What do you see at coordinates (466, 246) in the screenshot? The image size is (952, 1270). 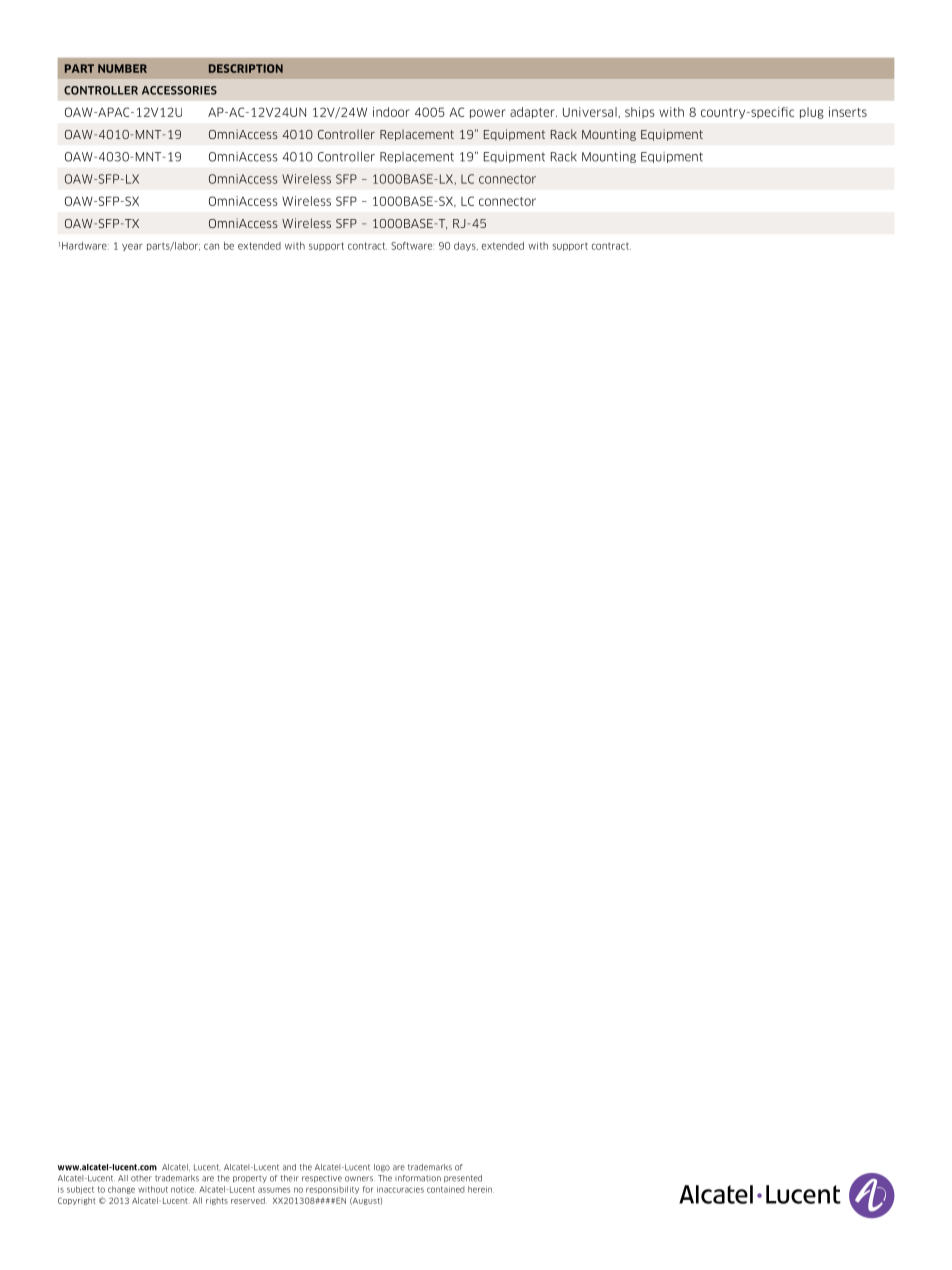 I see `days` at bounding box center [466, 246].
